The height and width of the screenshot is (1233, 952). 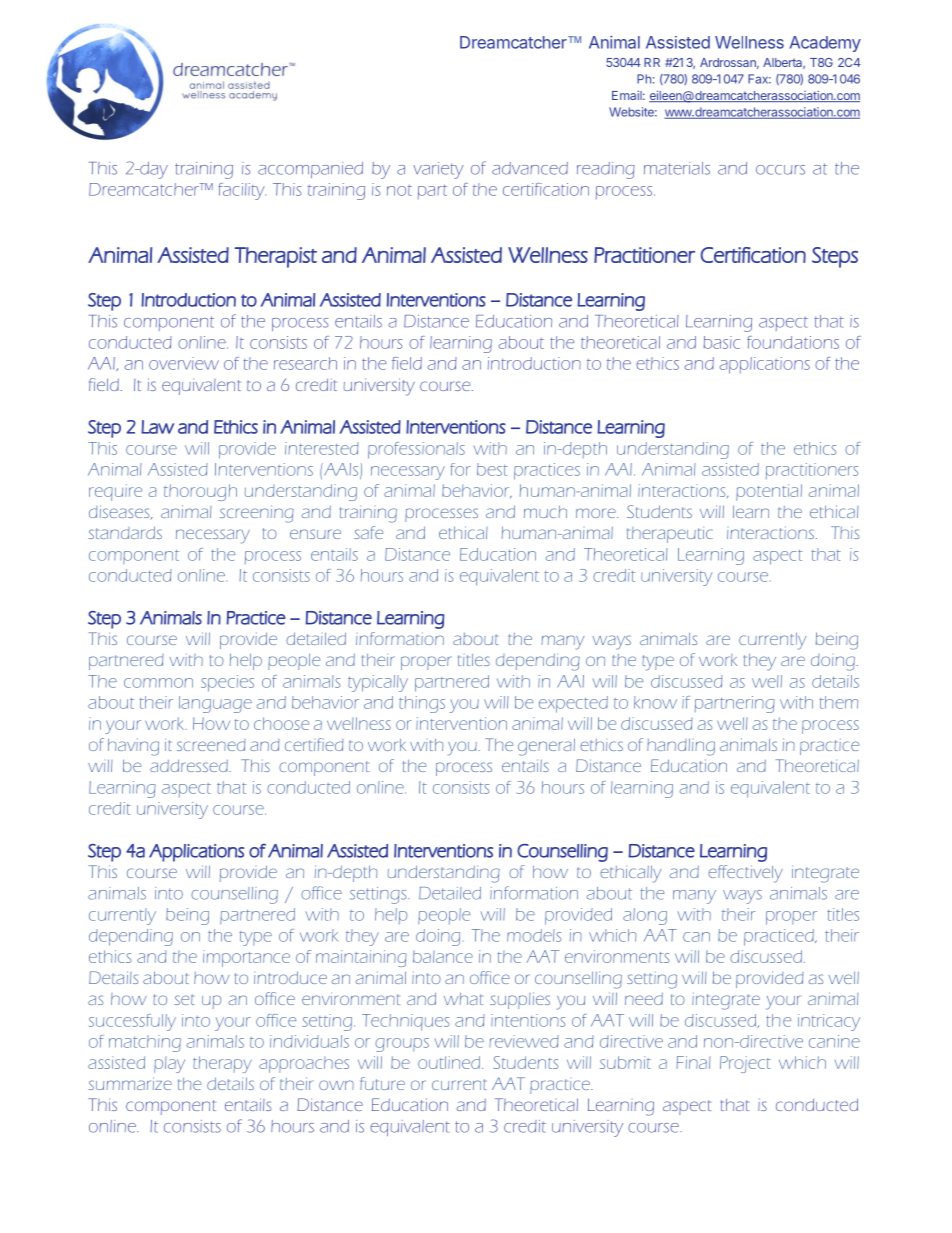 What do you see at coordinates (422, 704) in the screenshot?
I see `things` at bounding box center [422, 704].
